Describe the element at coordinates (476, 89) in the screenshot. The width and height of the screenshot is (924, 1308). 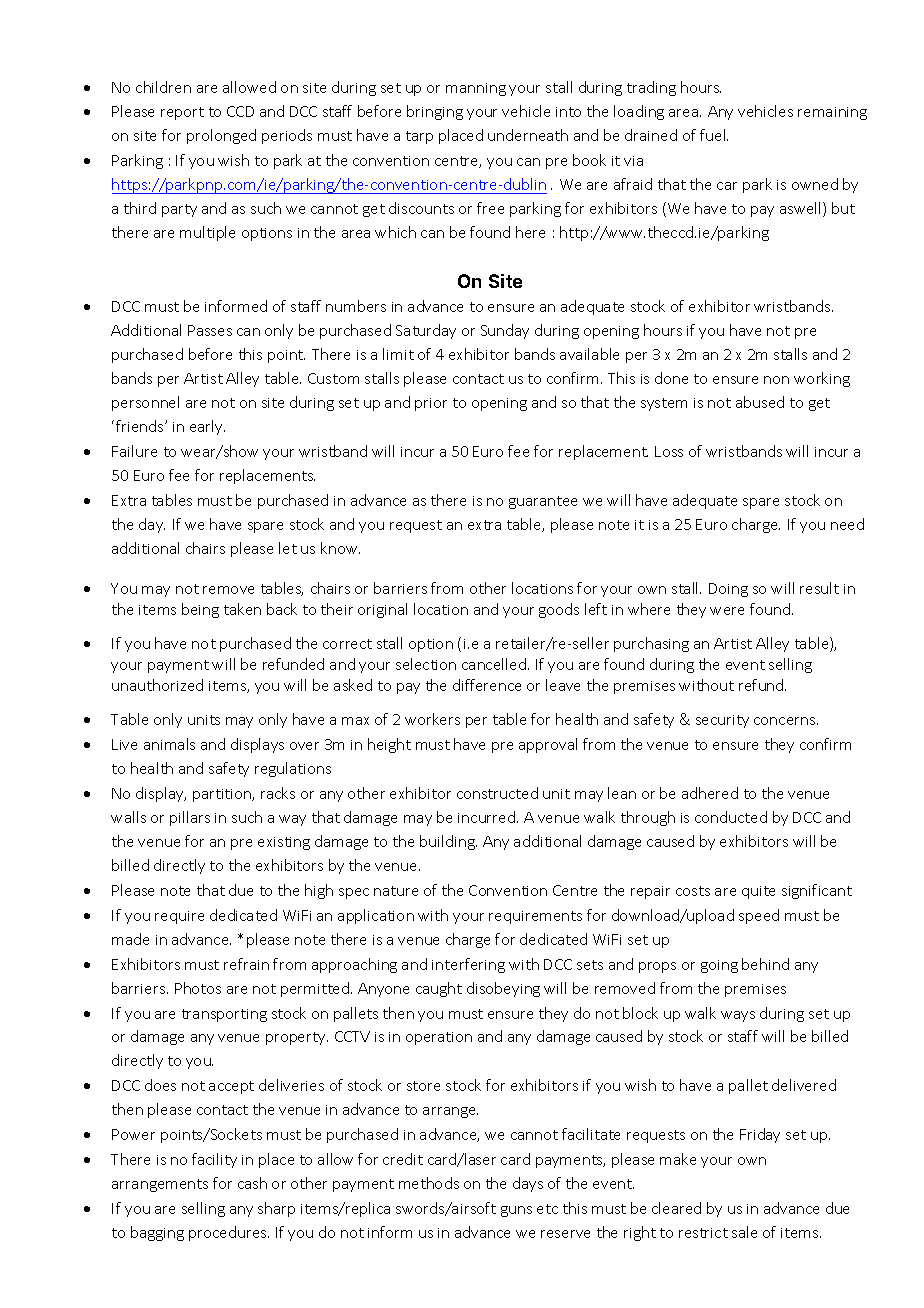
I see `manning` at that location.
